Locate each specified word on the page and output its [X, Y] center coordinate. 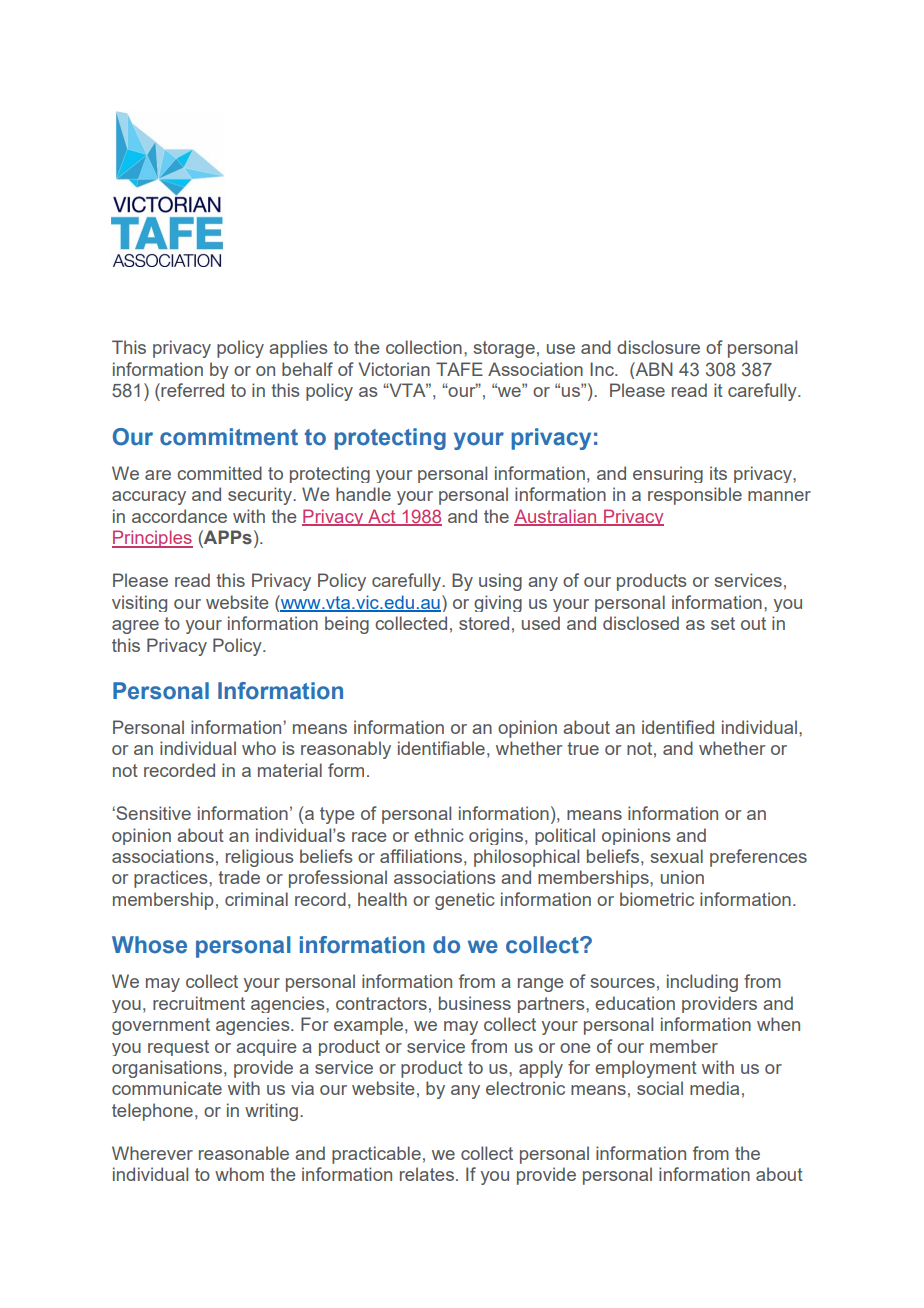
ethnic [439, 835]
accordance [179, 516]
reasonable [244, 1153]
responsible [695, 496]
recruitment [199, 1003]
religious [259, 858]
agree [135, 627]
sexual [676, 856]
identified [678, 727]
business [475, 1003]
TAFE [459, 369]
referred [191, 390]
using [500, 582]
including [702, 983]
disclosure [658, 347]
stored [484, 623]
